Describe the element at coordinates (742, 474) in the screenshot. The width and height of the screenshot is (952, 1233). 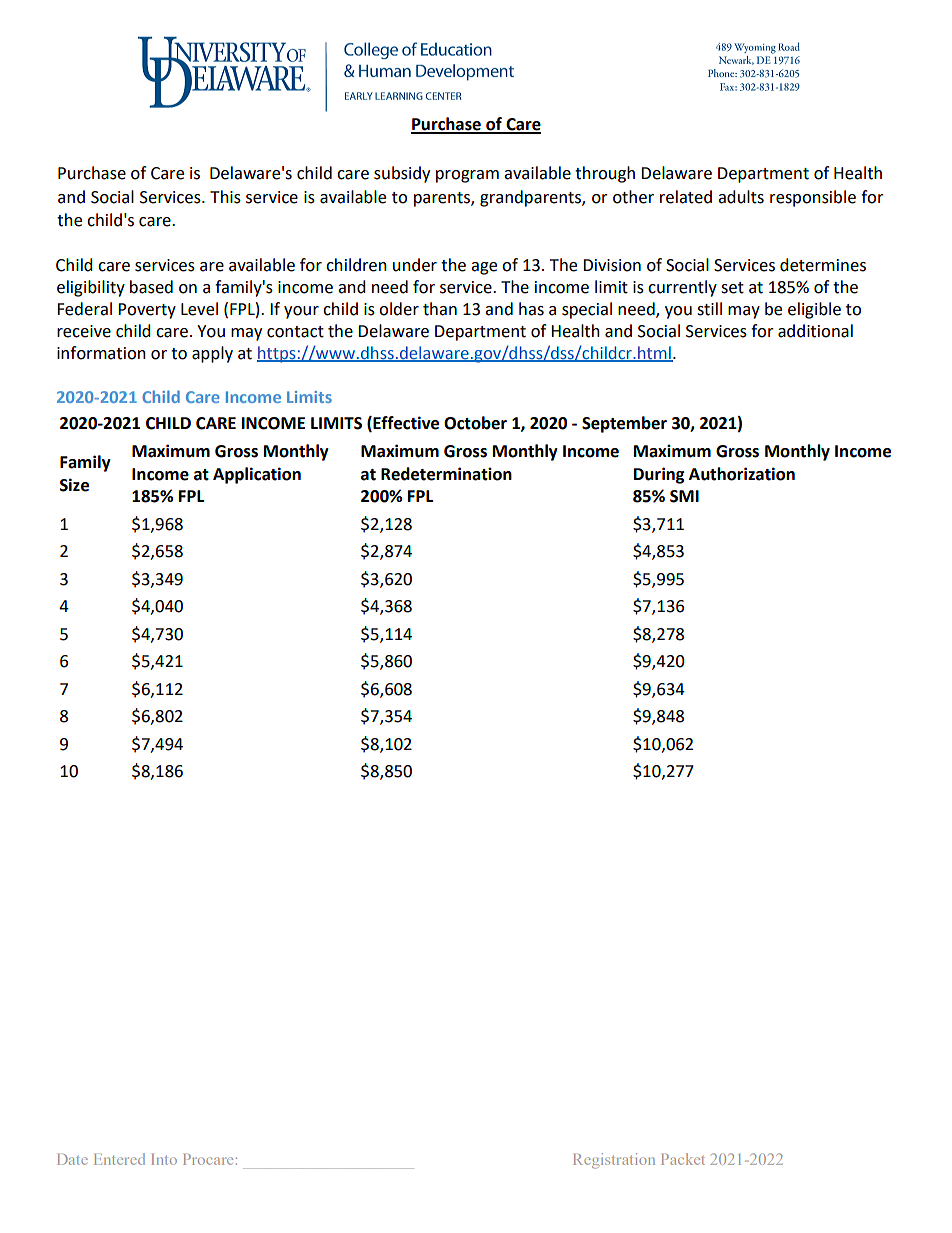
I see `Authorization` at that location.
